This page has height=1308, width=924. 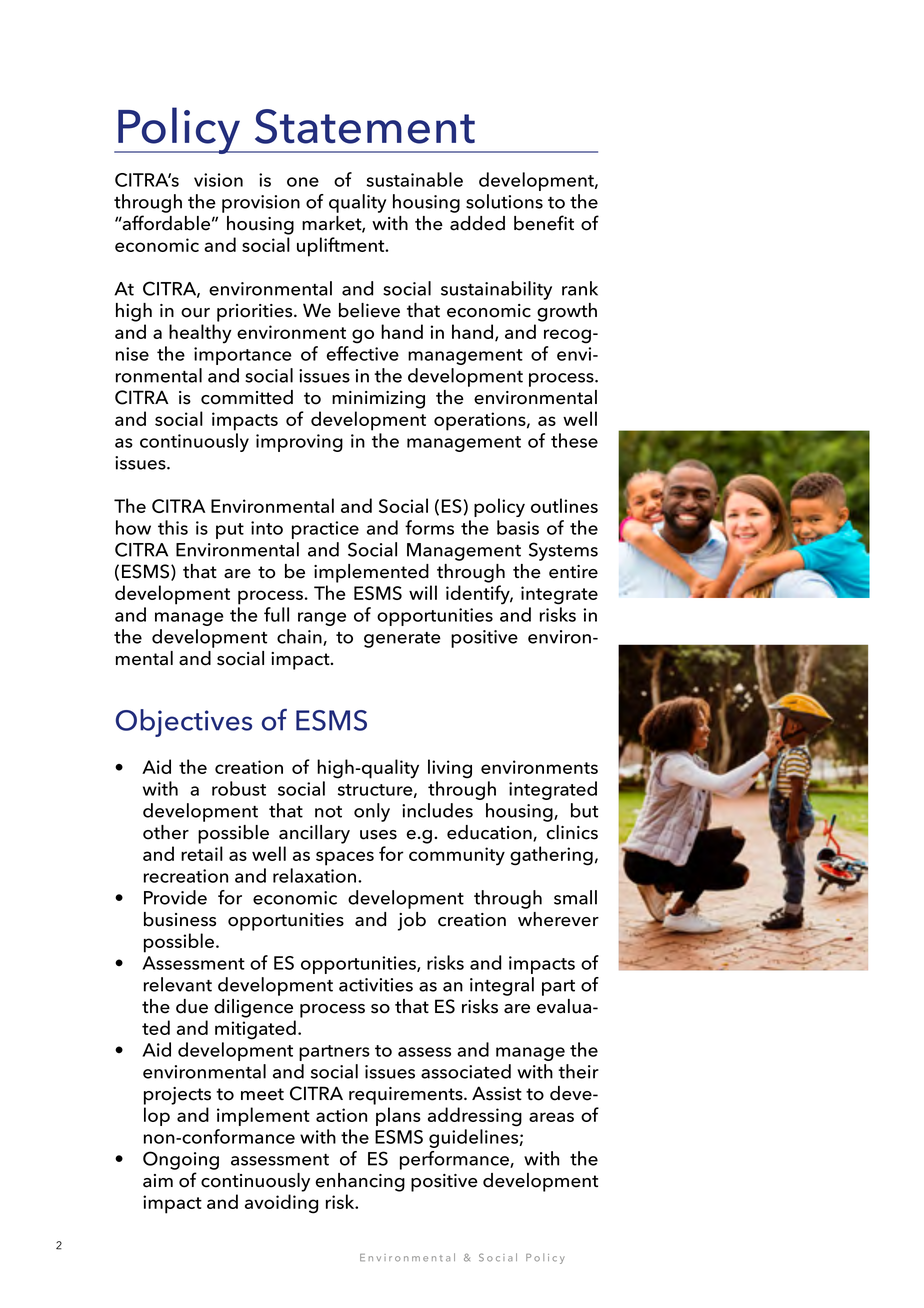 What do you see at coordinates (173, 527) in the page?
I see `this` at bounding box center [173, 527].
